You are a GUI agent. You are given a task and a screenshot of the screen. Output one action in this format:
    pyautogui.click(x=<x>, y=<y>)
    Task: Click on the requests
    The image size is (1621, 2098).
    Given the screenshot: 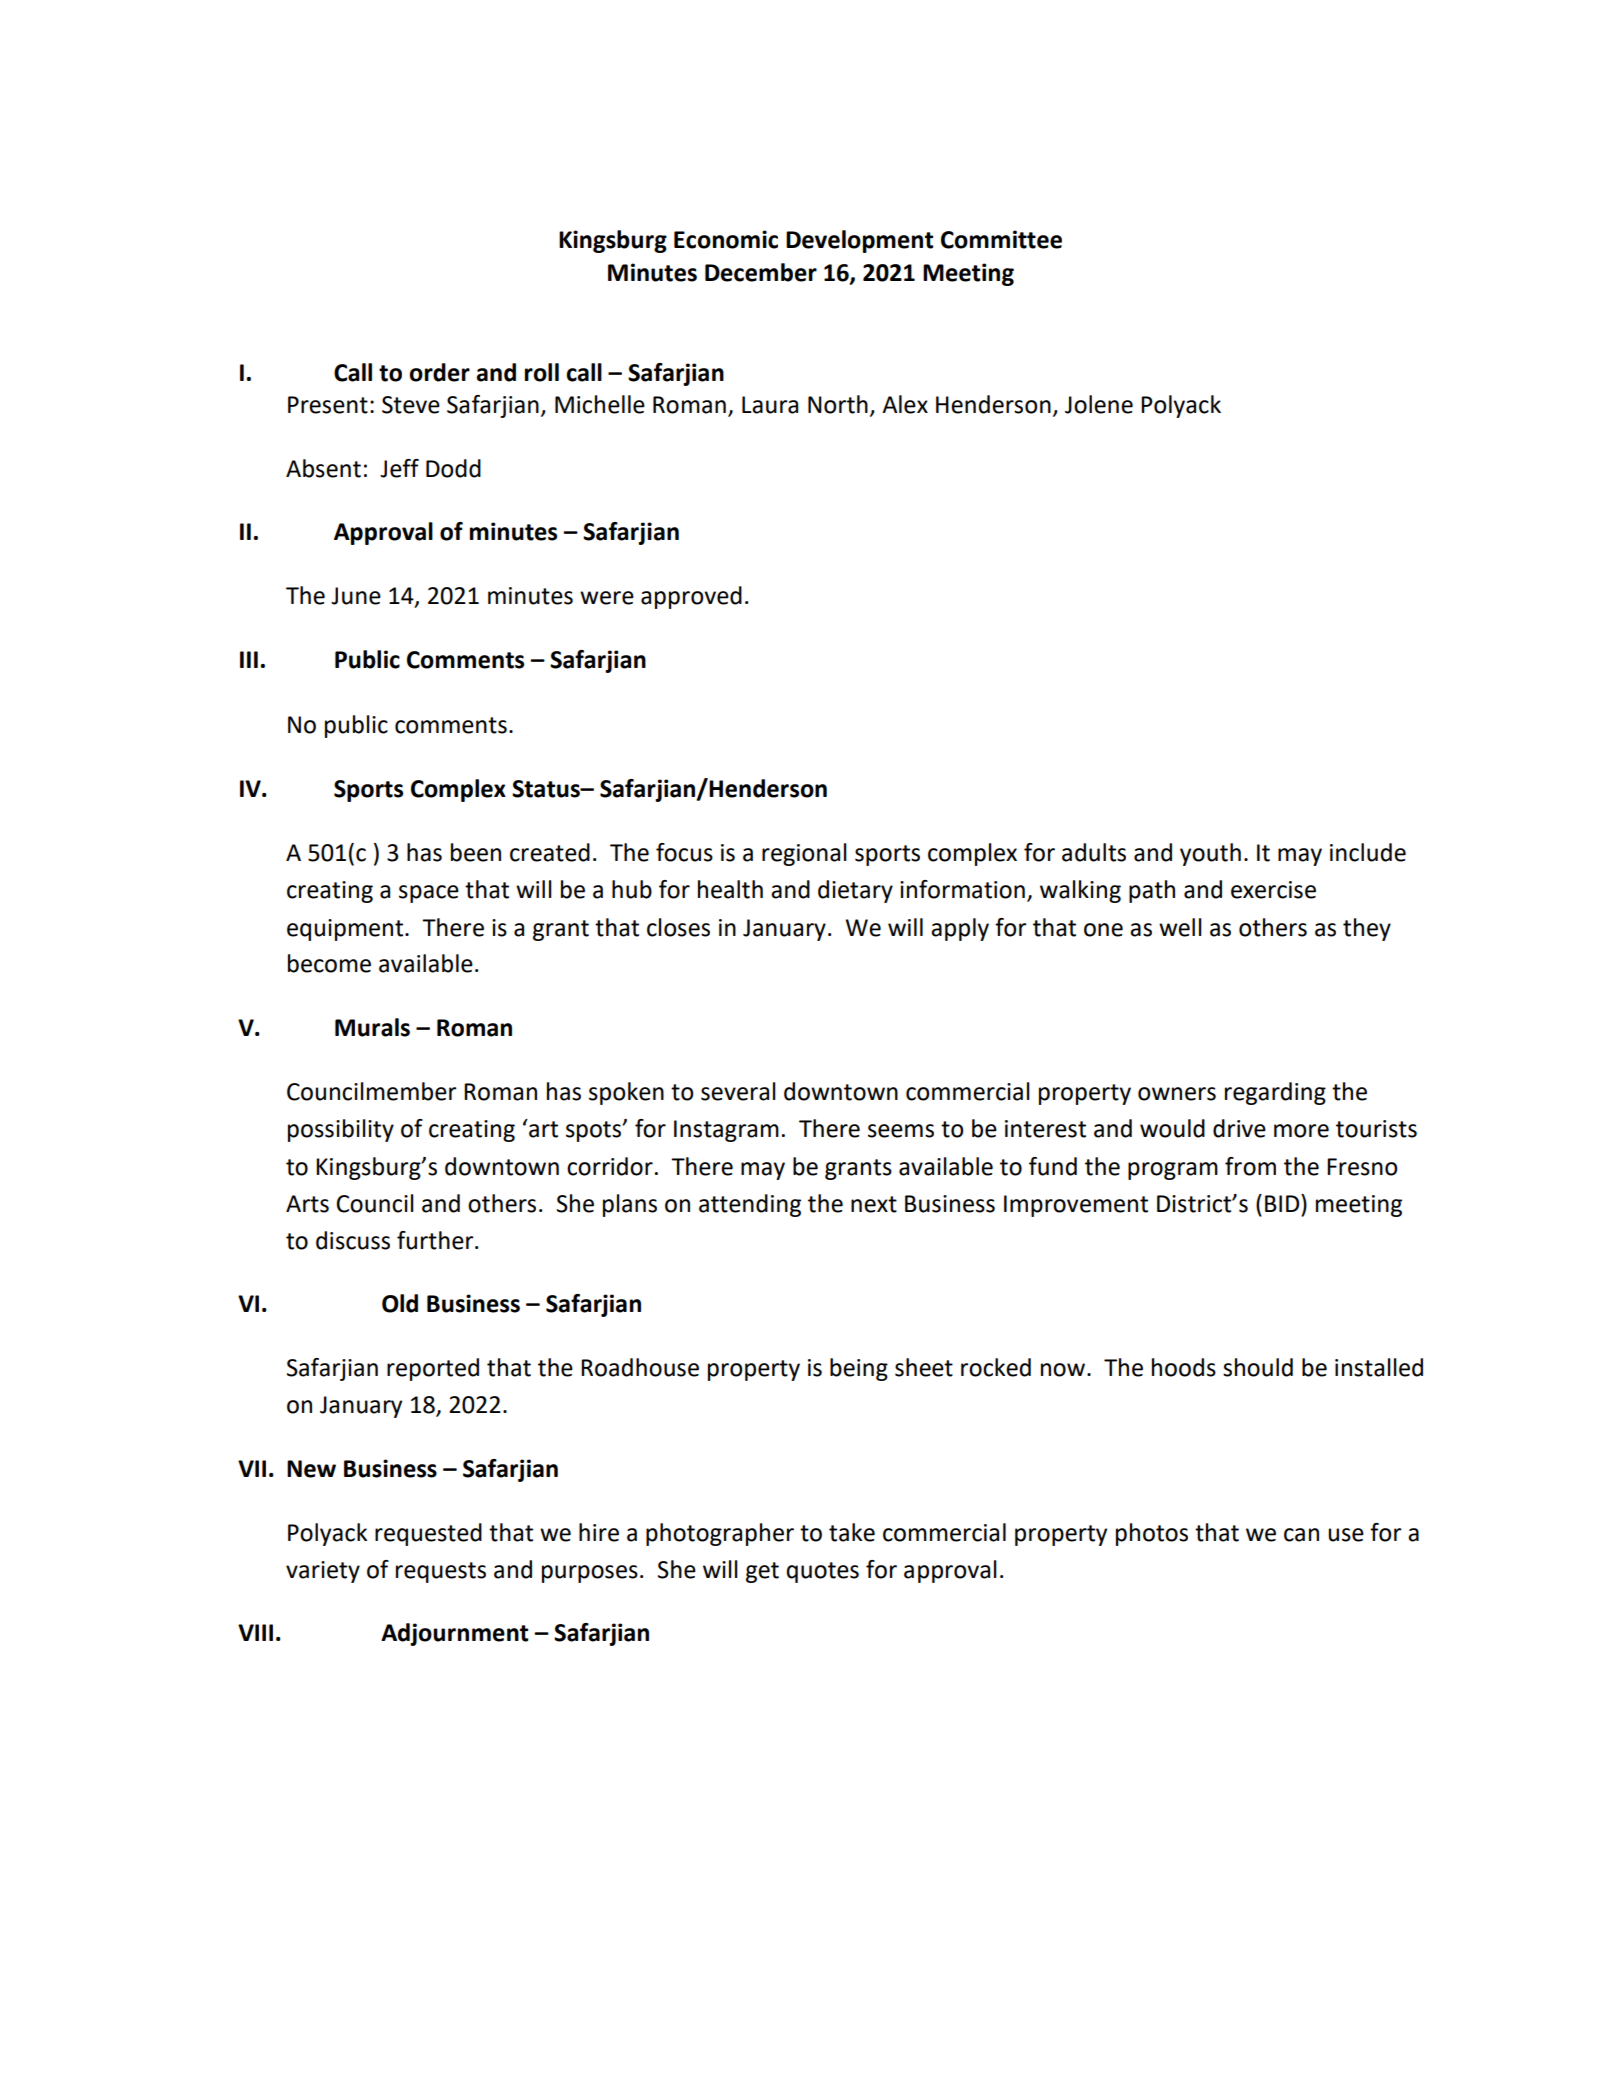 What is the action you would take?
    pyautogui.click(x=441, y=1572)
